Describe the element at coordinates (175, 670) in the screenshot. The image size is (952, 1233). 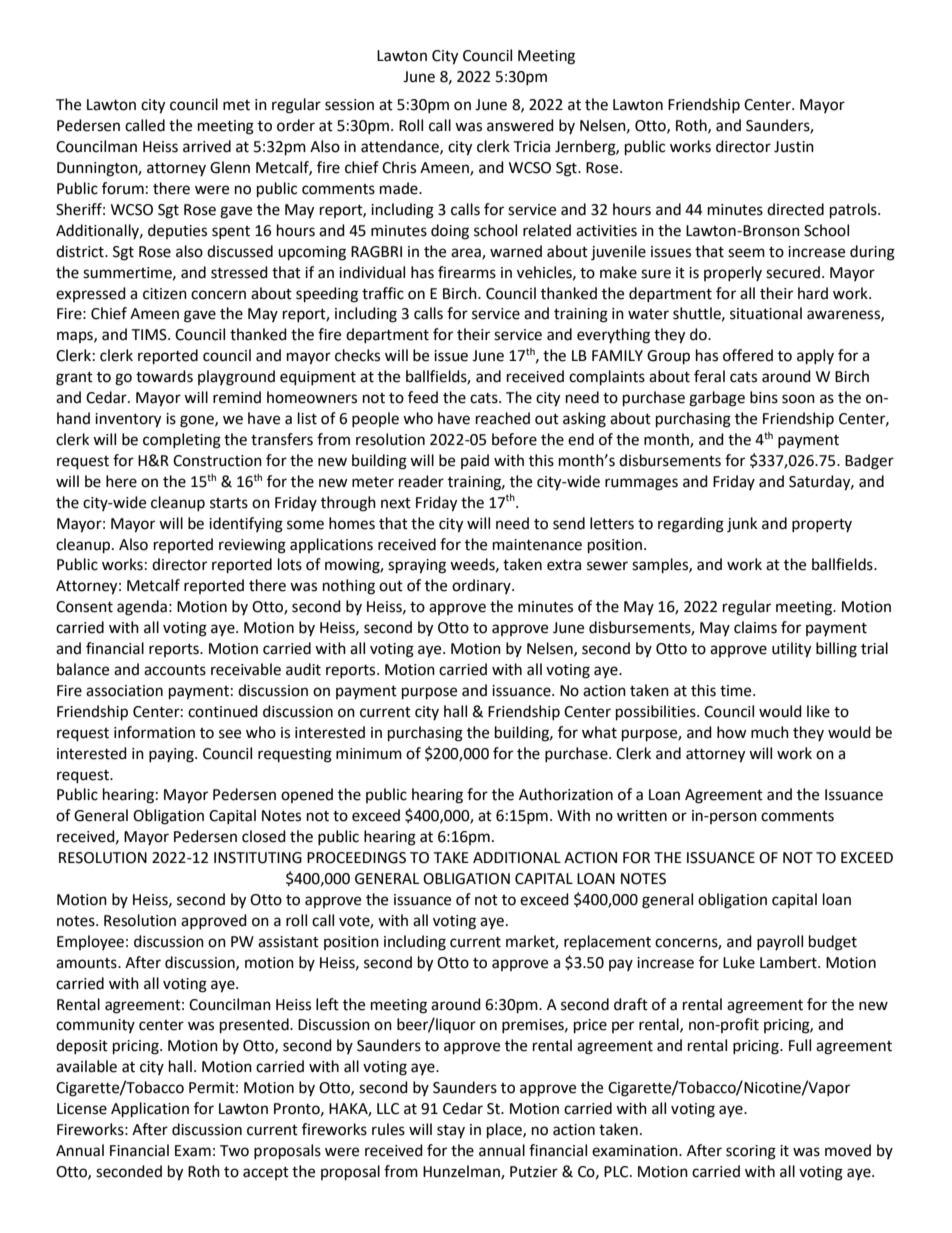
I see `accounts` at that location.
